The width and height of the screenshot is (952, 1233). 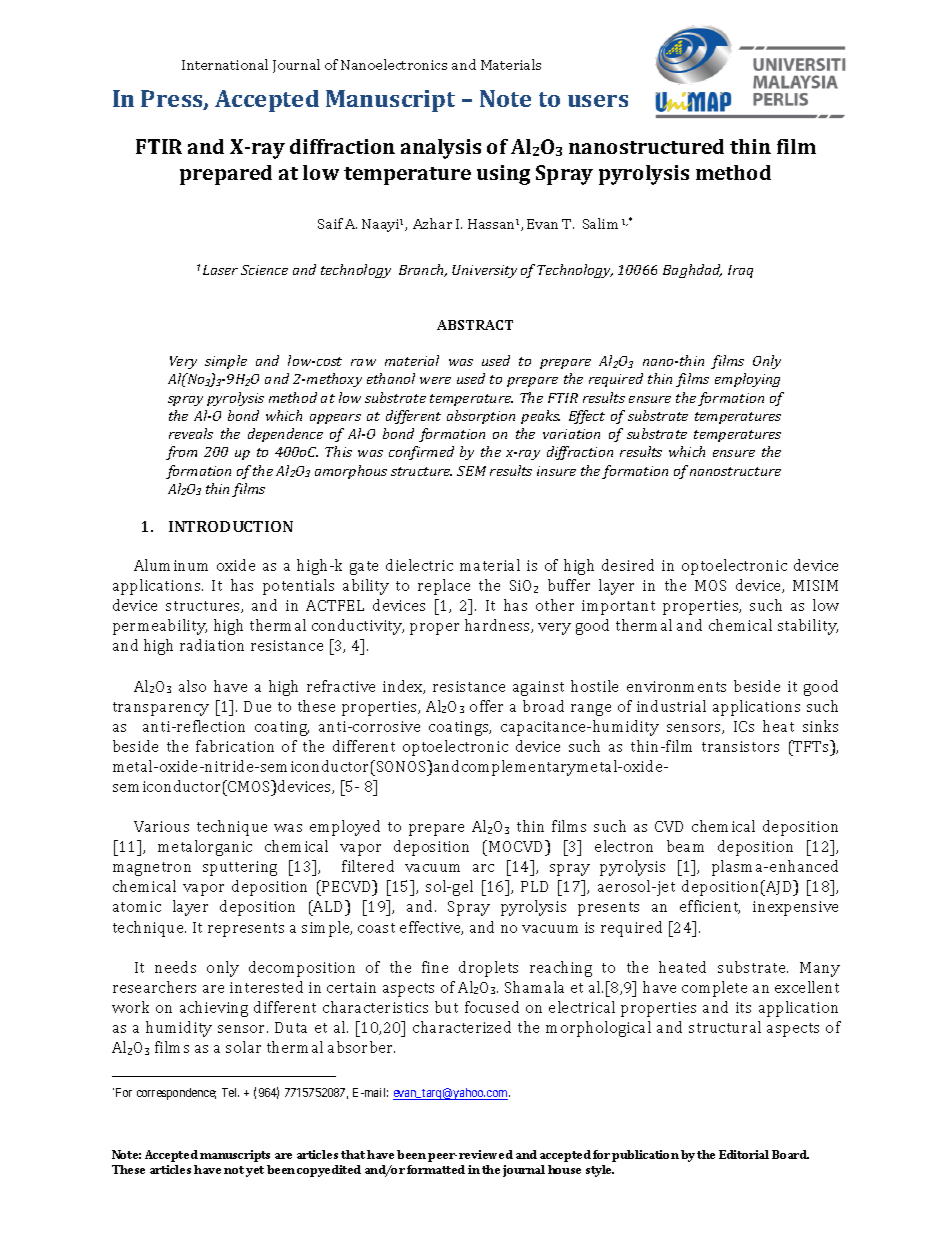 What do you see at coordinates (441, 149) in the screenshot?
I see `analysis` at bounding box center [441, 149].
